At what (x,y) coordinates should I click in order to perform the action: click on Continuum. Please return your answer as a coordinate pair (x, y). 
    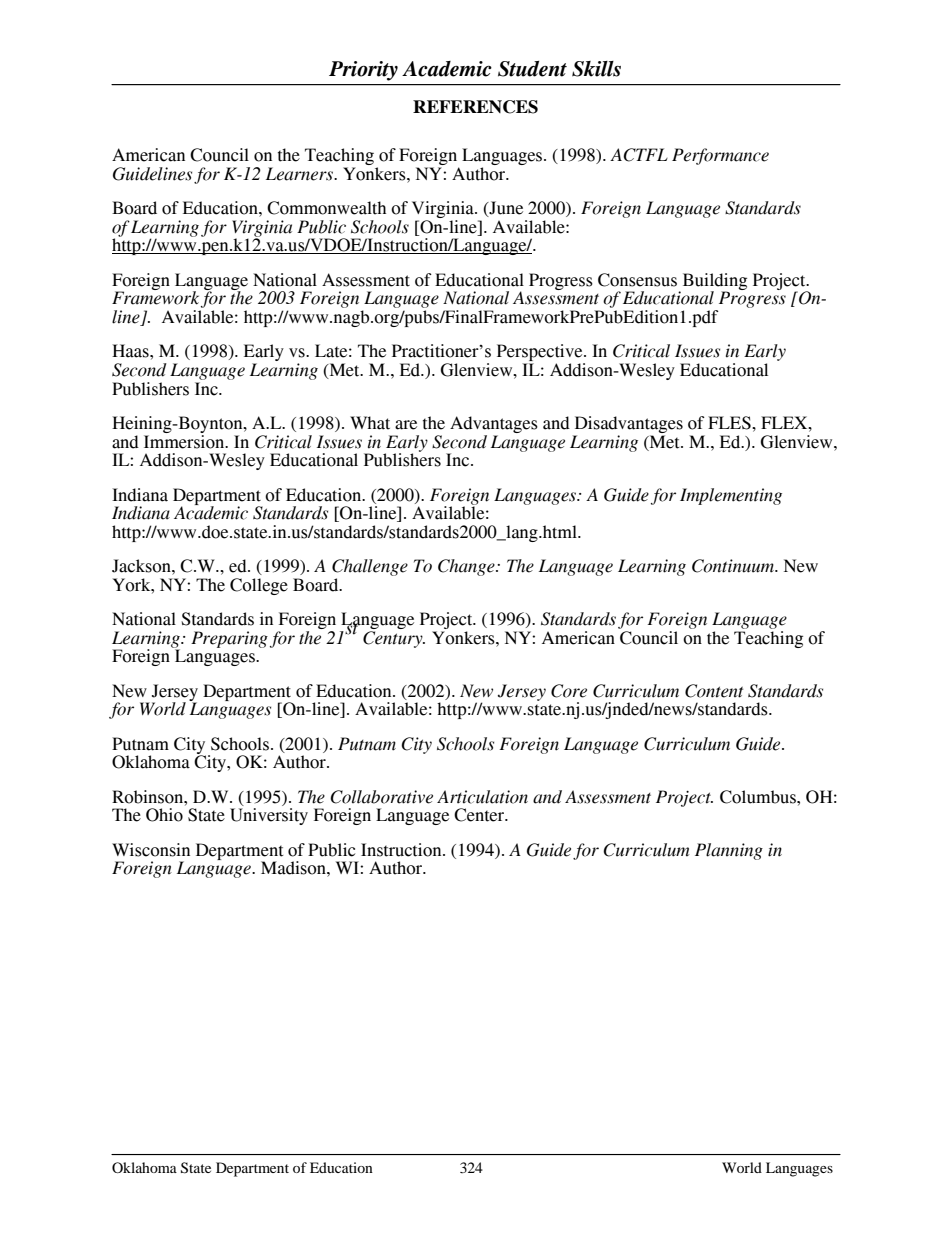
    Looking at the image, I should click on (734, 566).
